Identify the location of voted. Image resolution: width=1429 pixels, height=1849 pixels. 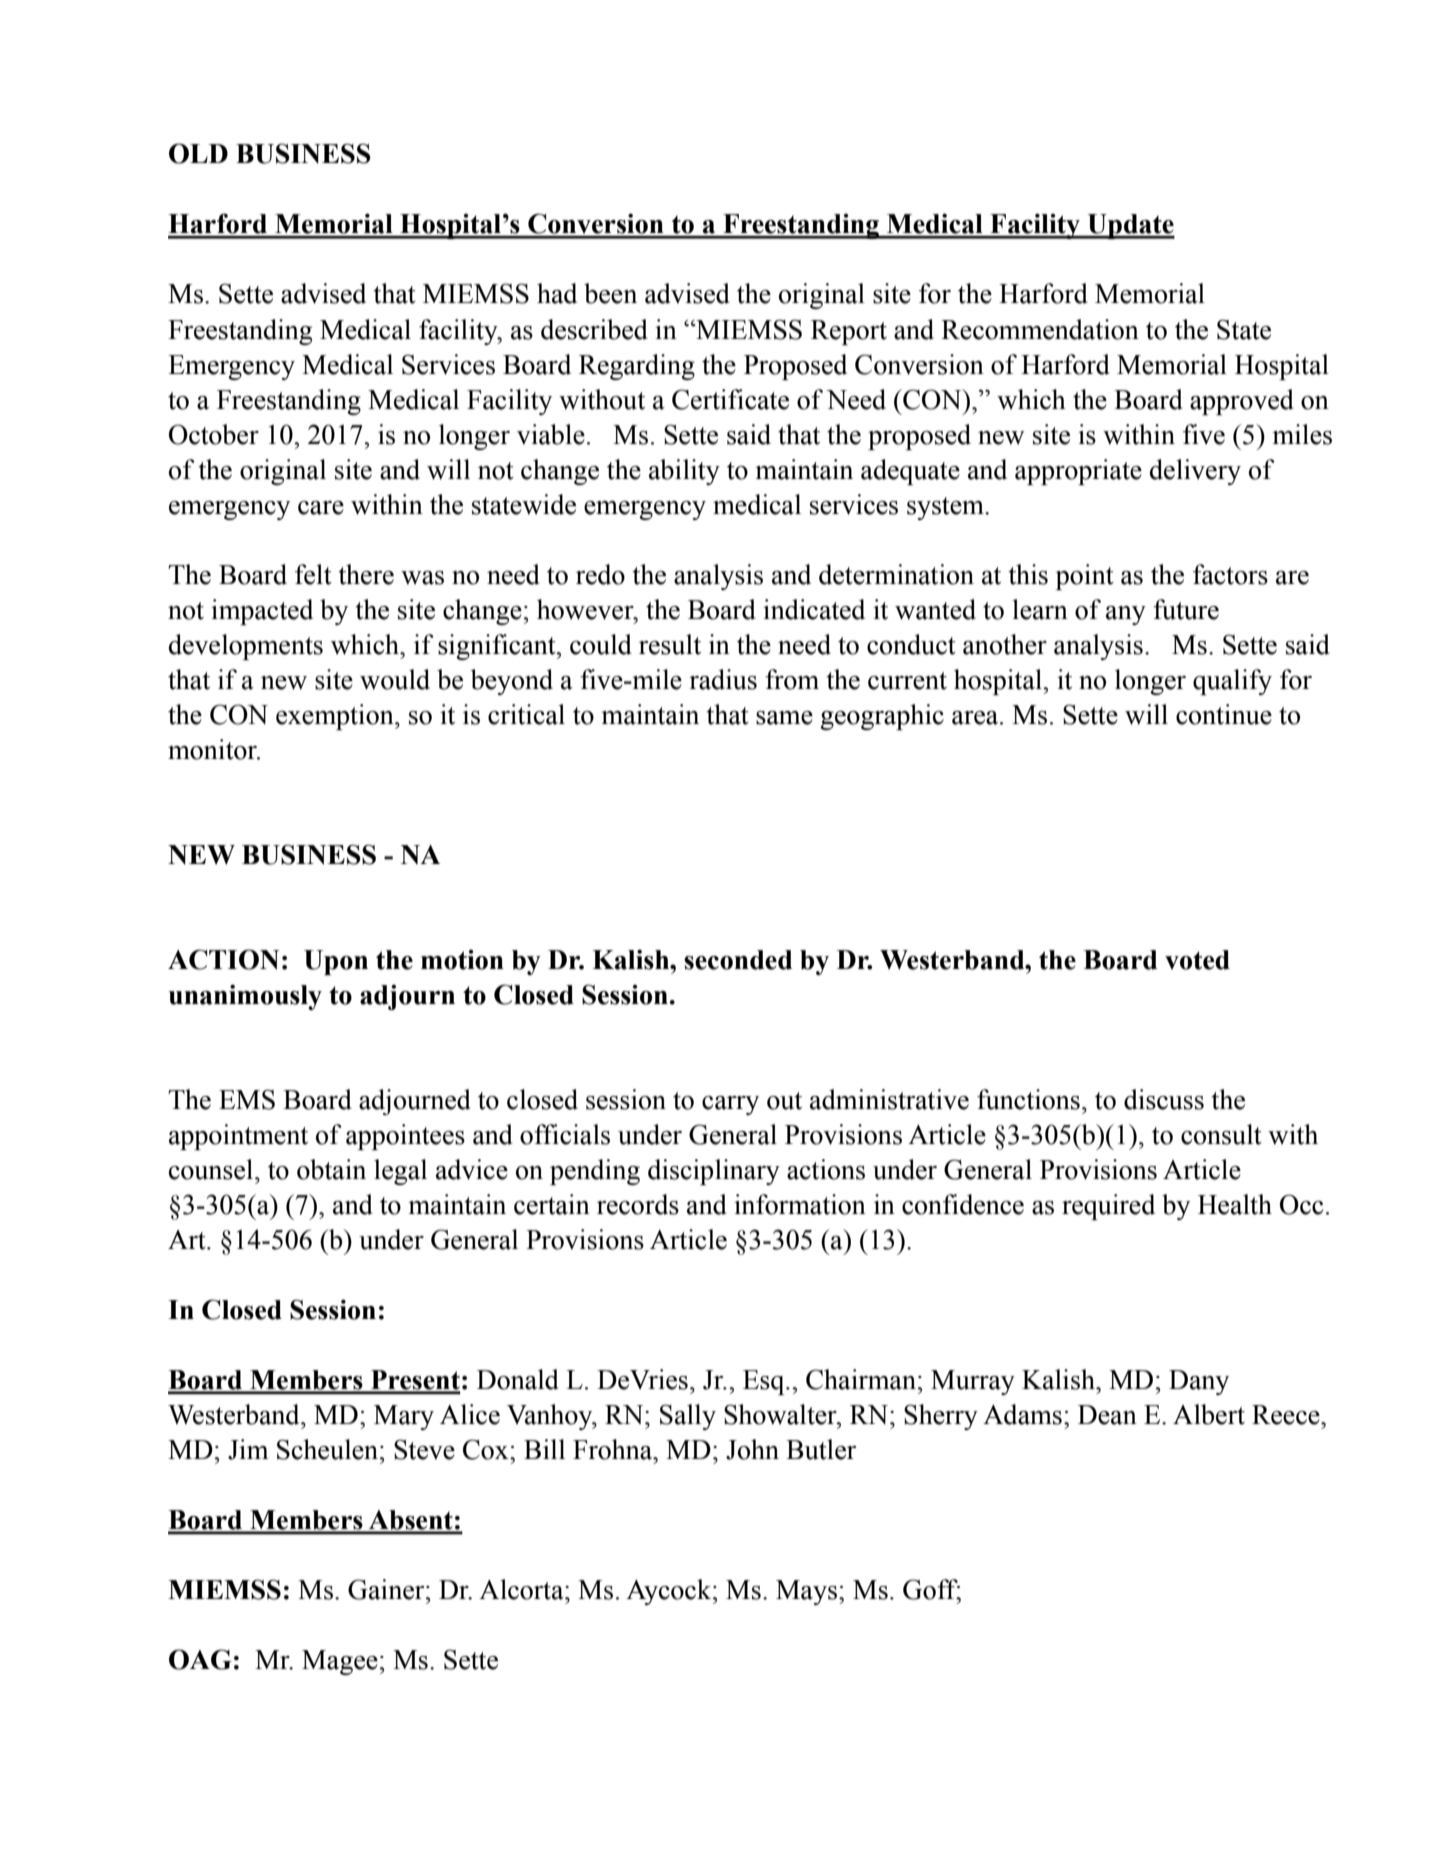
(1197, 960).
